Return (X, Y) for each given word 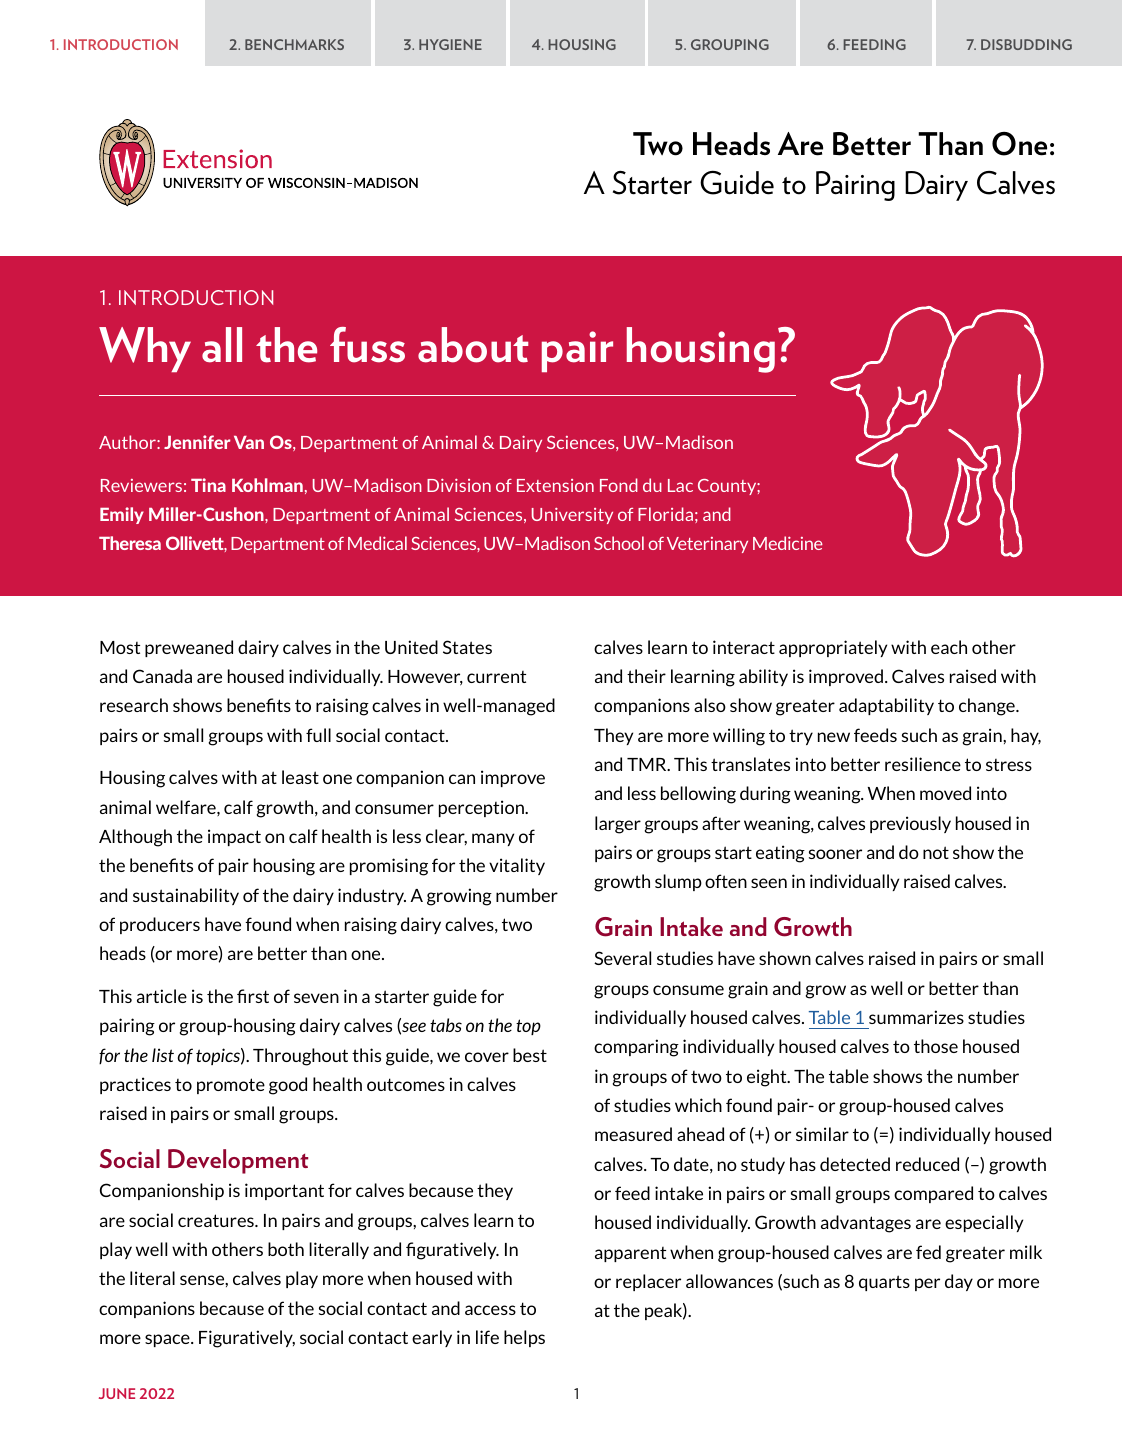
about (473, 345)
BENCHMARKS (294, 44)
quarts (884, 1283)
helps (524, 1338)
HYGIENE (450, 44)
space (168, 1340)
